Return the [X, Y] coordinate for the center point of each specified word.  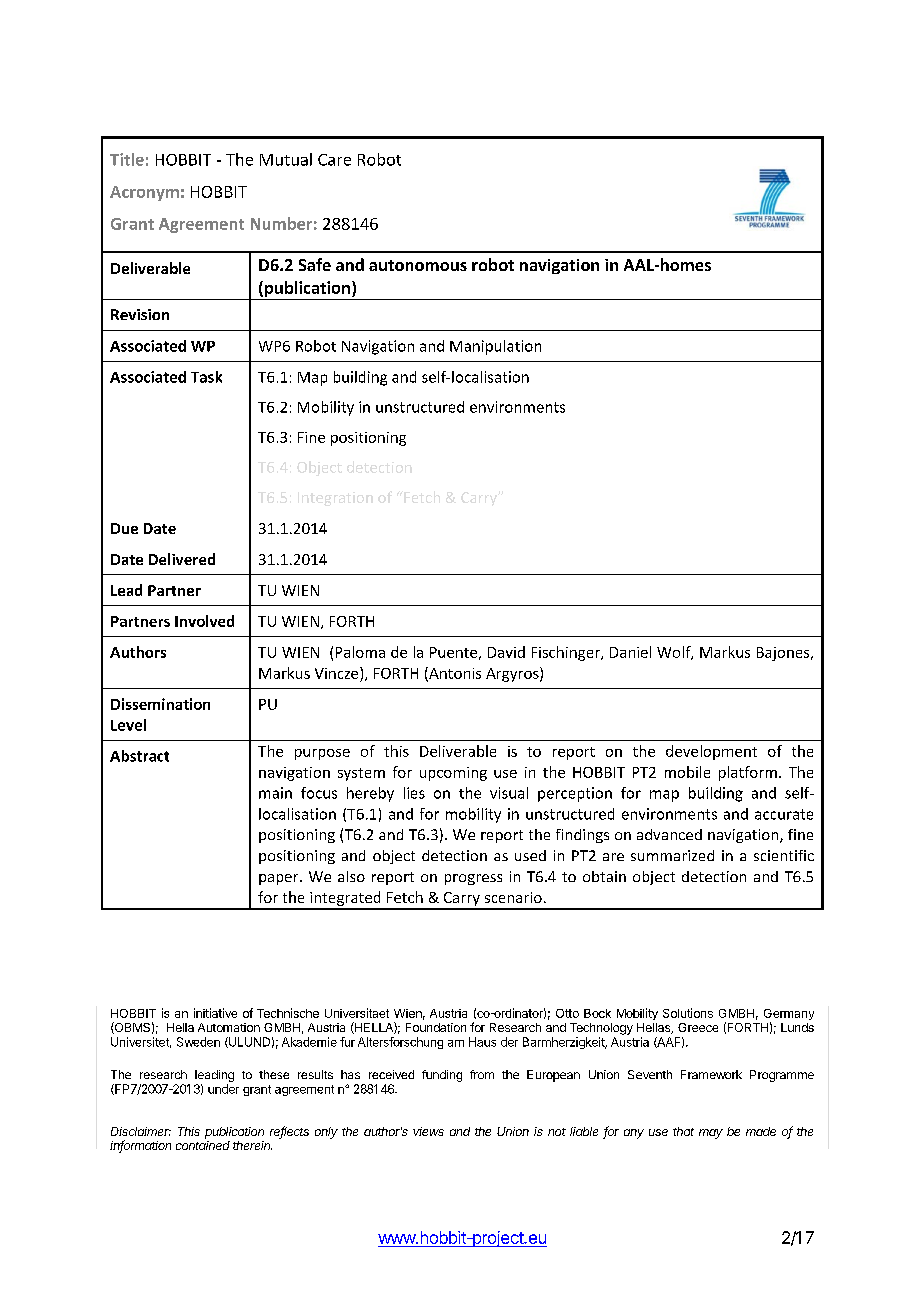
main [275, 793]
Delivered [182, 559]
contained [203, 1145]
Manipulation [495, 347]
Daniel [630, 652]
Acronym [144, 193]
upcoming [453, 774]
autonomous [418, 265]
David [506, 652]
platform [748, 773]
